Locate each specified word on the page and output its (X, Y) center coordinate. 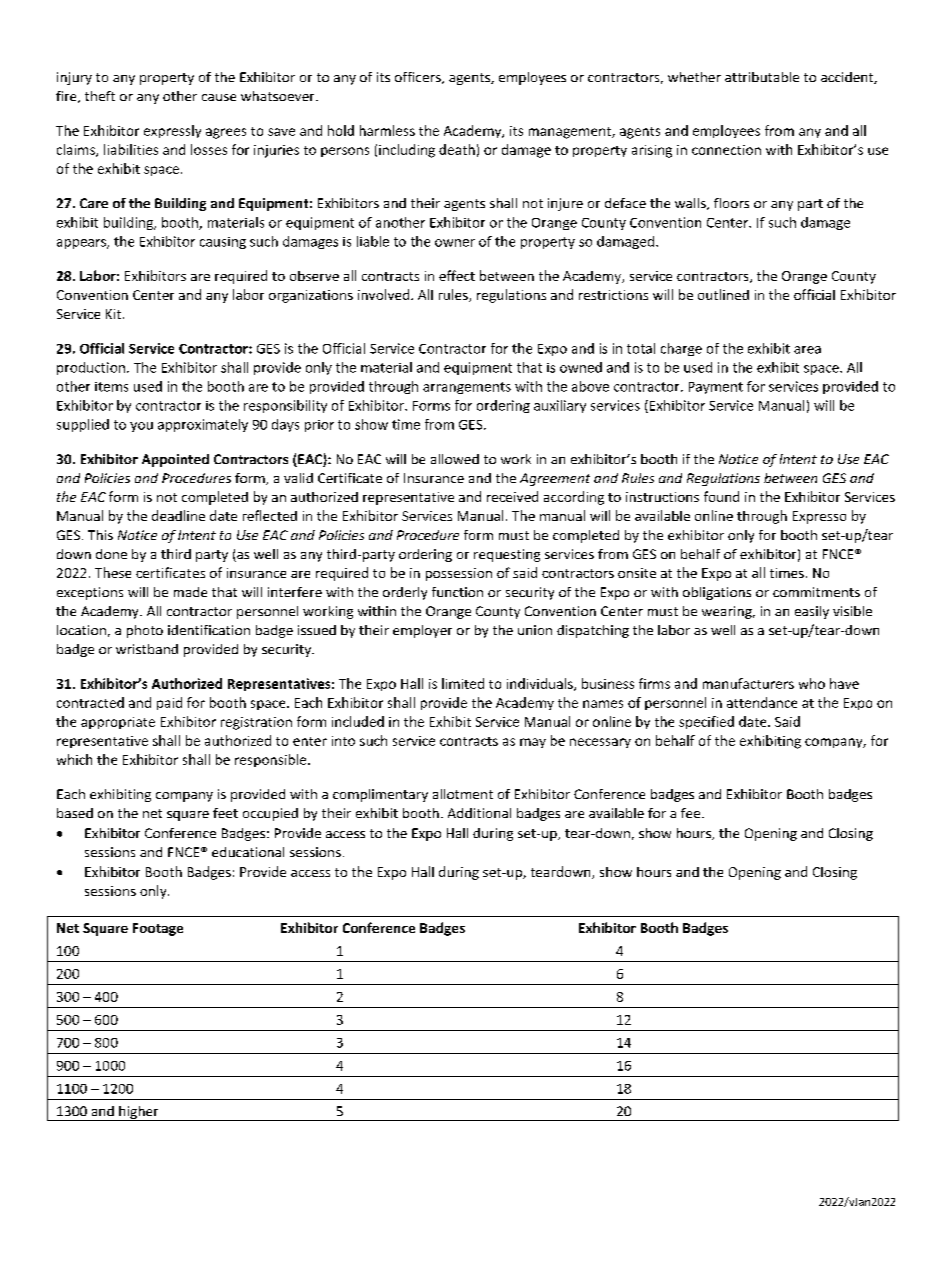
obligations (717, 593)
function (457, 592)
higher (139, 1113)
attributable (762, 77)
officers (419, 78)
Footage (158, 929)
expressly (172, 131)
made (190, 592)
